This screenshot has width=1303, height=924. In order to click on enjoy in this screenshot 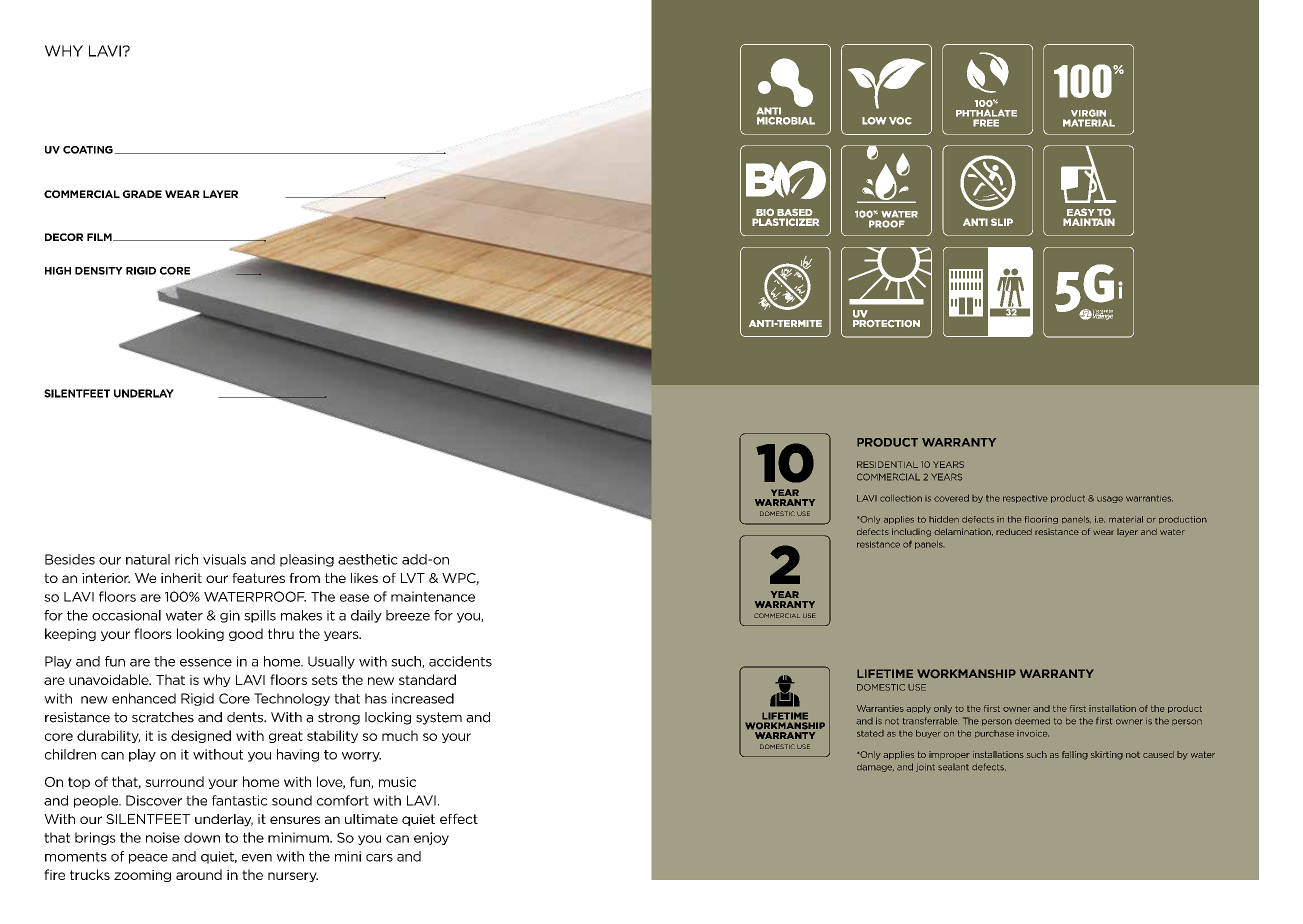, I will do `click(431, 838)`.
